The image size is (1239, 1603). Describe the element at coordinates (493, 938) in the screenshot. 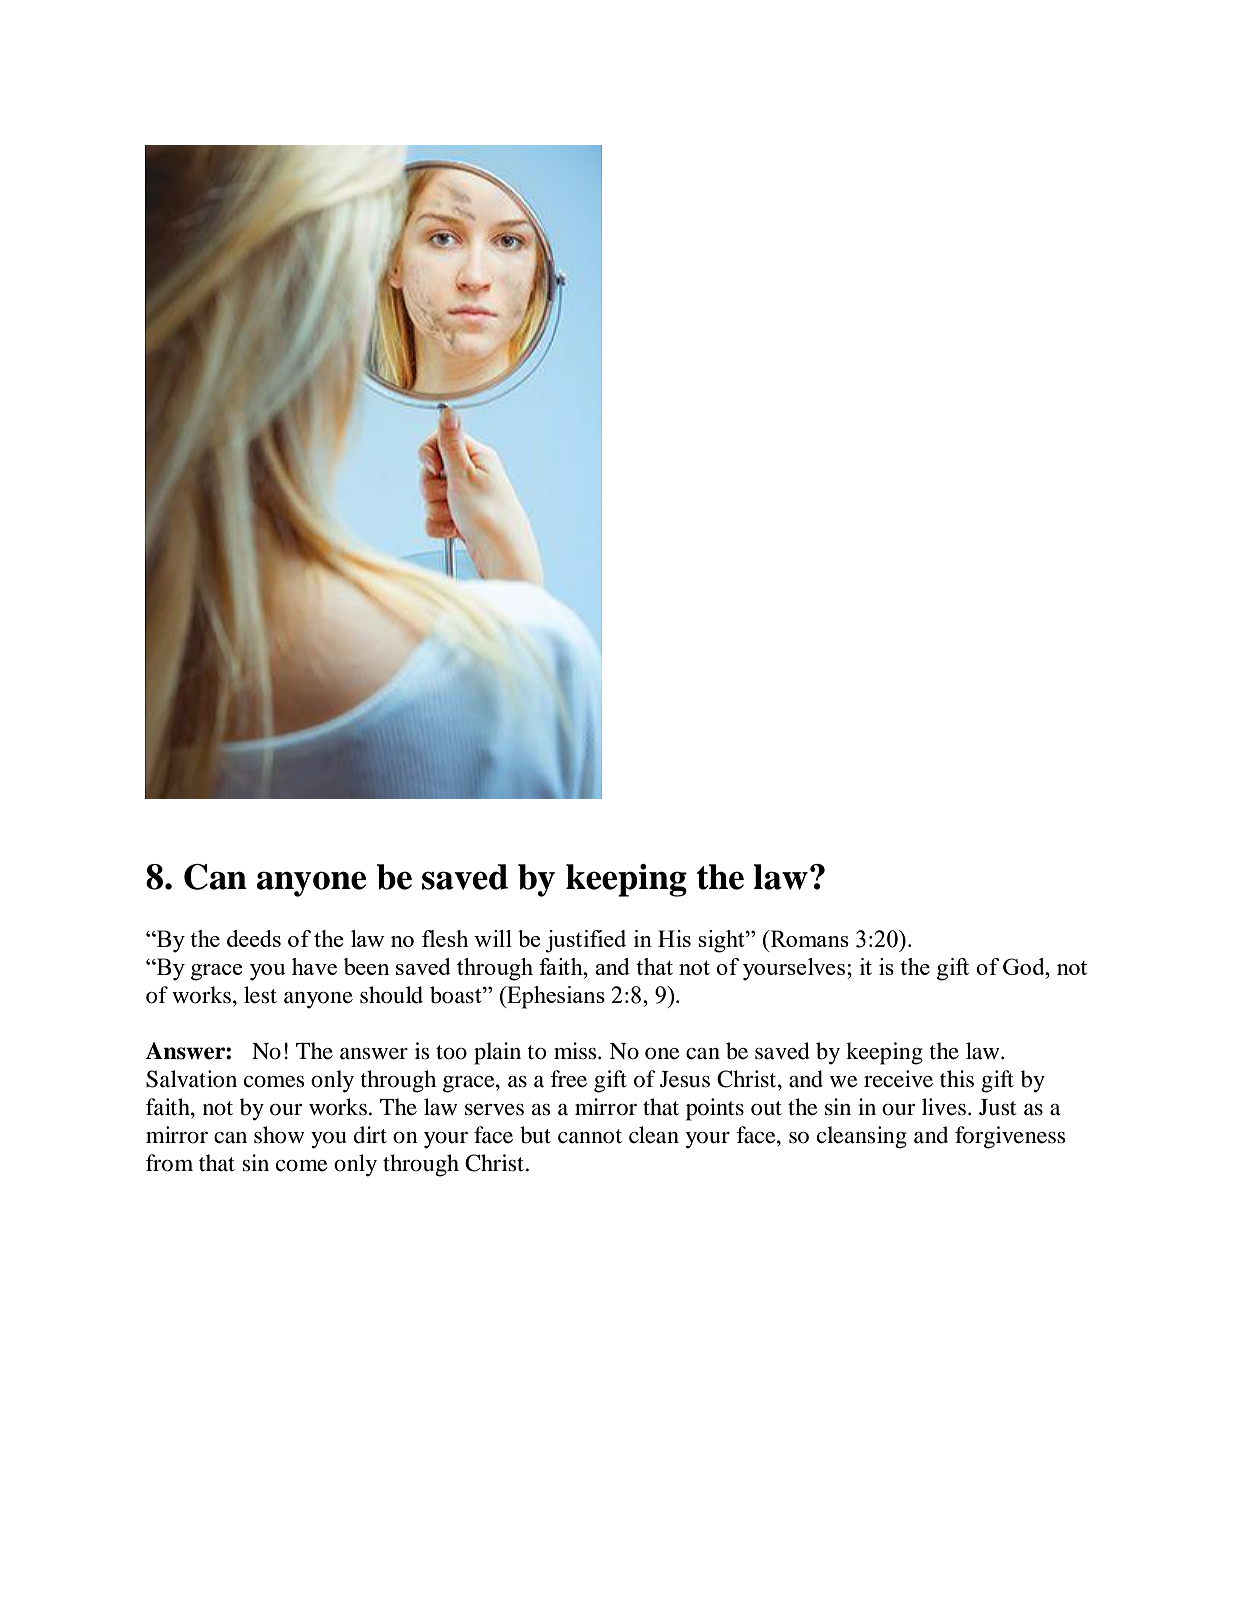

I see `will` at that location.
